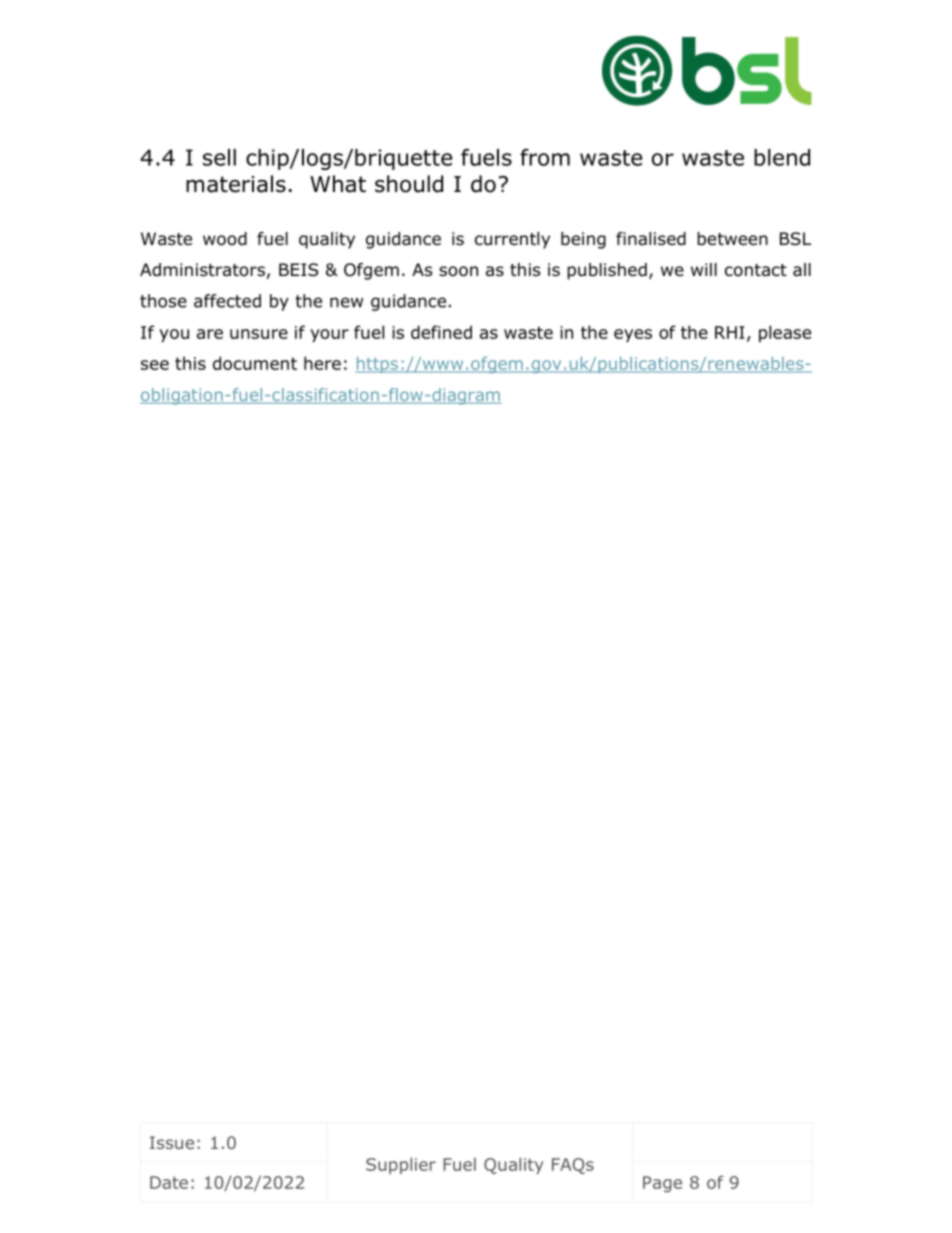 This page has width=952, height=1233. I want to click on Issue, so click(172, 1142).
